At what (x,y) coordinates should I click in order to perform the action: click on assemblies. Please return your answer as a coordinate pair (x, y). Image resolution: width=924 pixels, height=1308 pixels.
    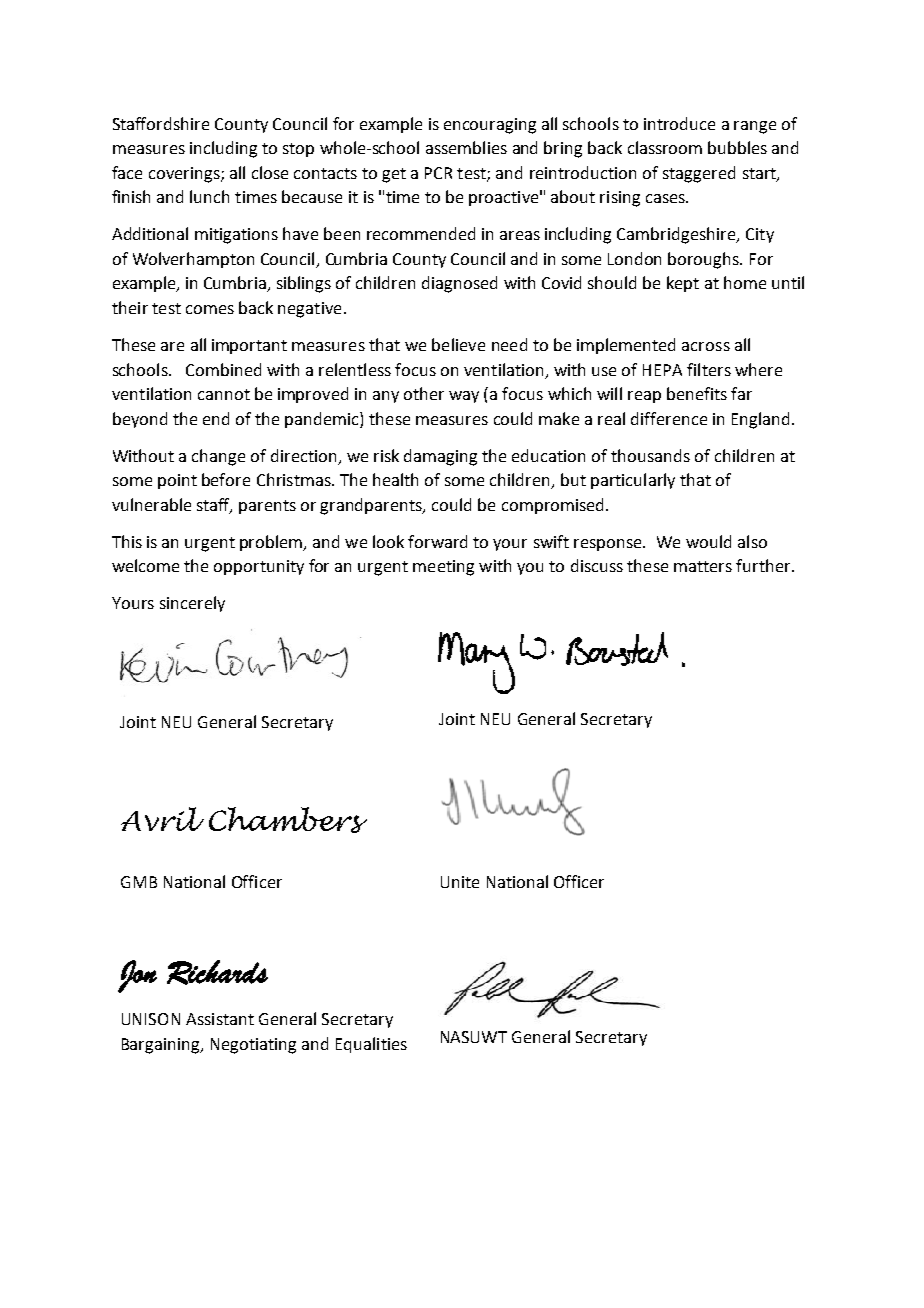
    Looking at the image, I should click on (466, 147).
